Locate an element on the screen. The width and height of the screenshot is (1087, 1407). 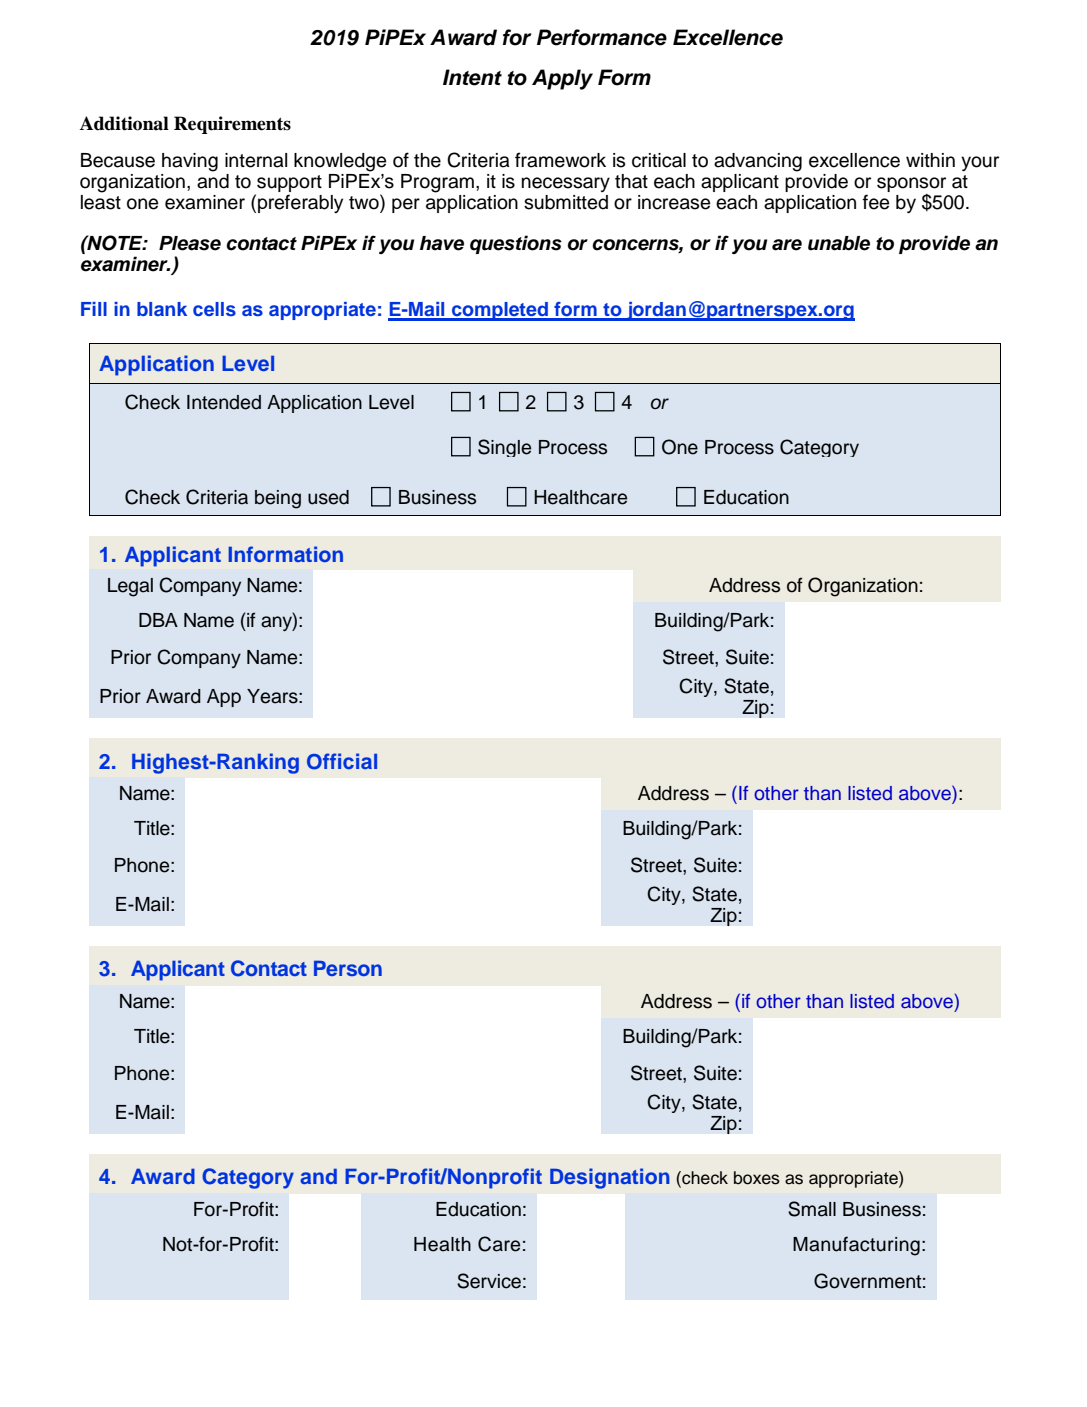
Requirements is located at coordinates (232, 125).
